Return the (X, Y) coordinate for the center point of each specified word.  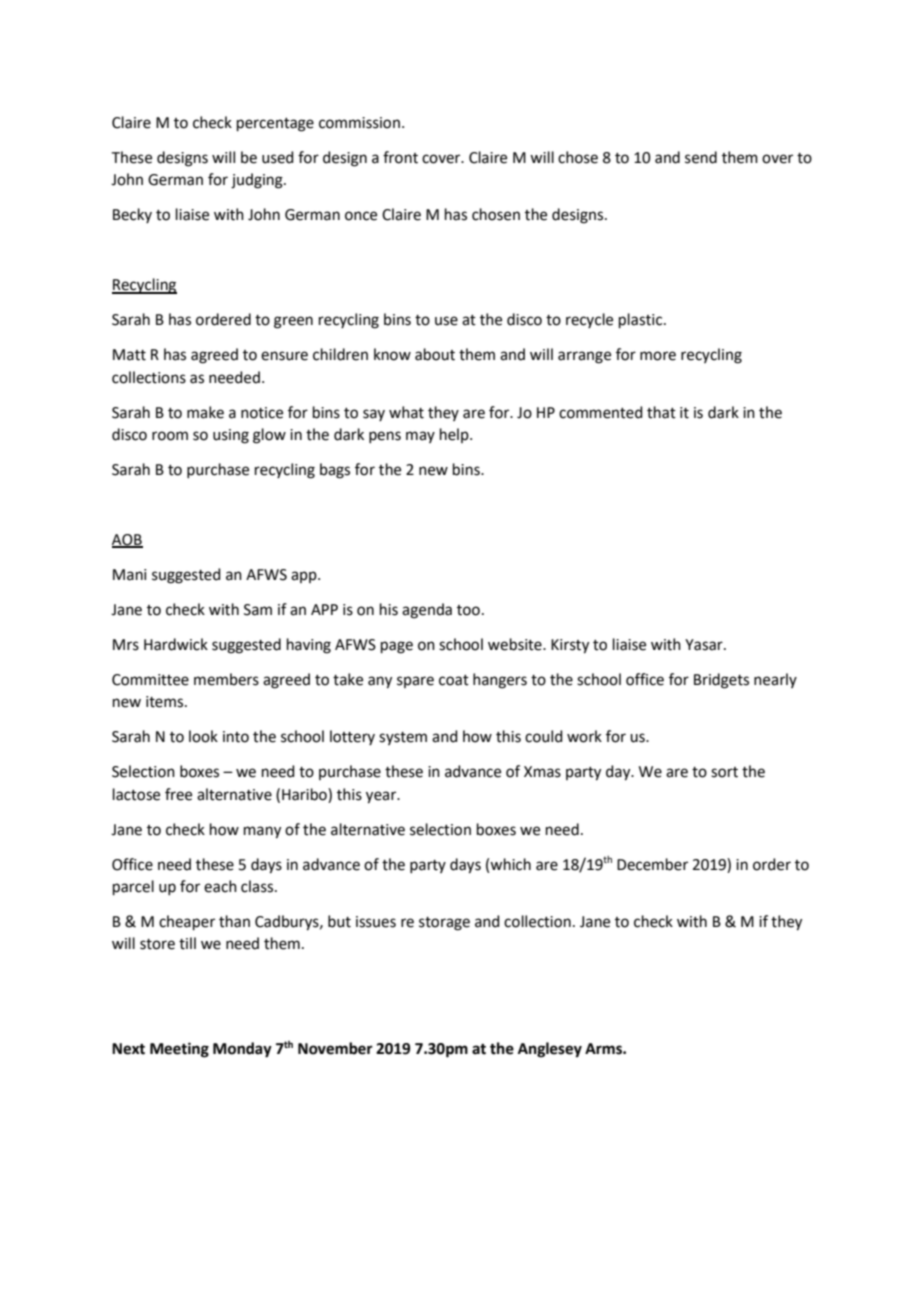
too (468, 610)
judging (258, 181)
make (205, 412)
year (382, 797)
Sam (258, 610)
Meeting (179, 1050)
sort (724, 772)
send (701, 157)
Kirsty (570, 646)
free (178, 794)
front (400, 157)
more (658, 356)
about (435, 354)
